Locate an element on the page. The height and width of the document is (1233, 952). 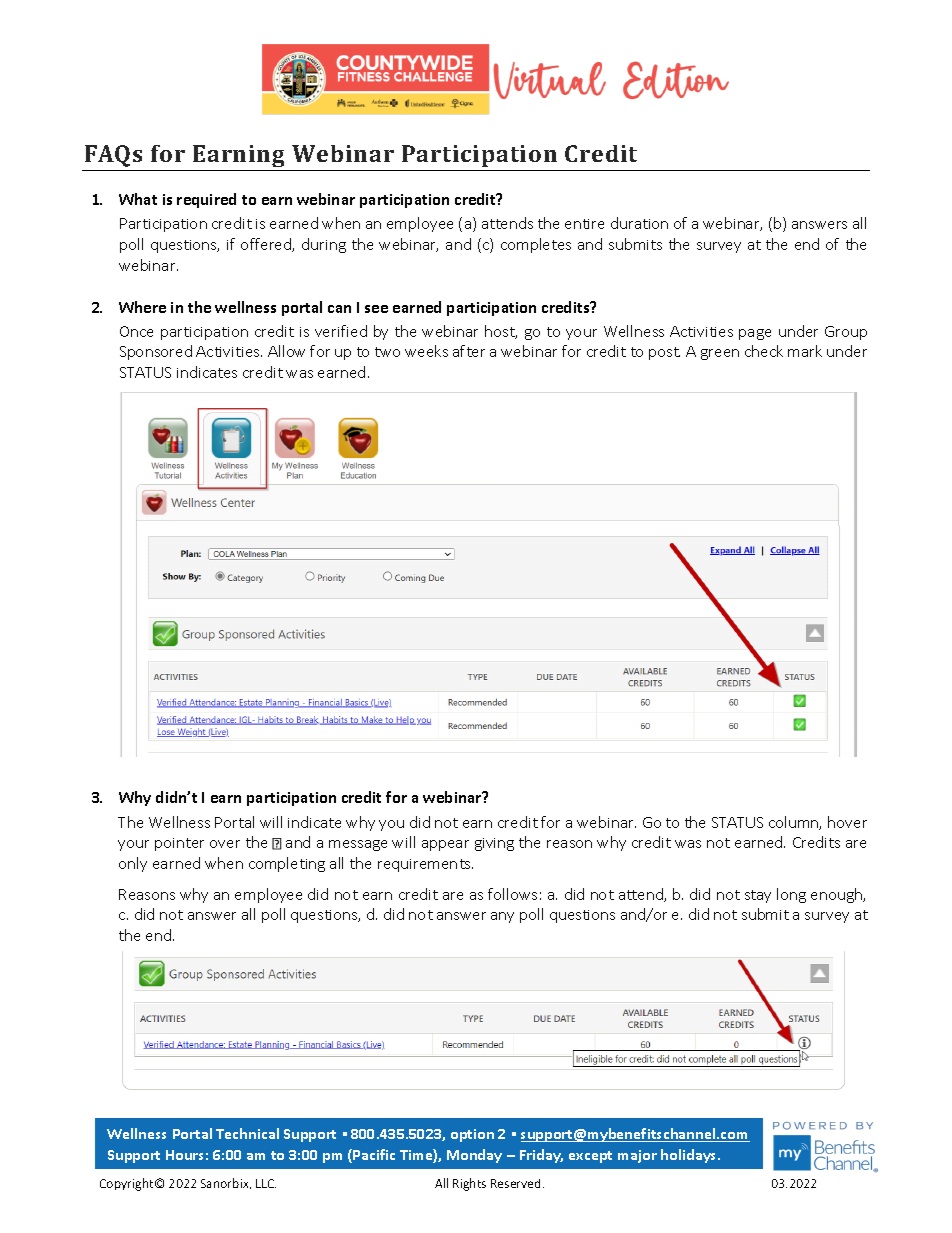
pointer is located at coordinates (179, 844).
